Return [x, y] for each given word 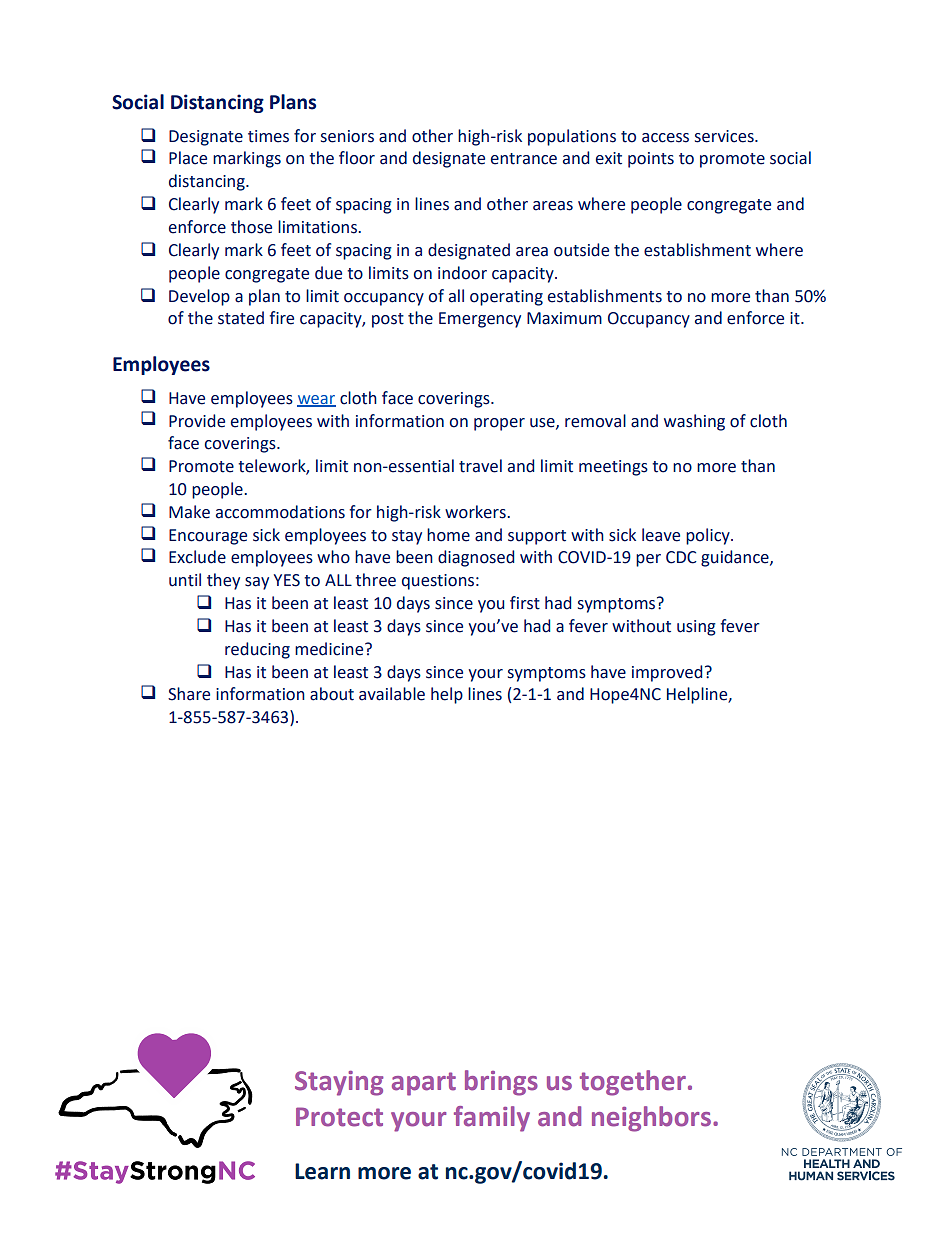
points [651, 160]
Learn [322, 1171]
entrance [524, 159]
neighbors [651, 1119]
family [492, 1119]
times [268, 136]
